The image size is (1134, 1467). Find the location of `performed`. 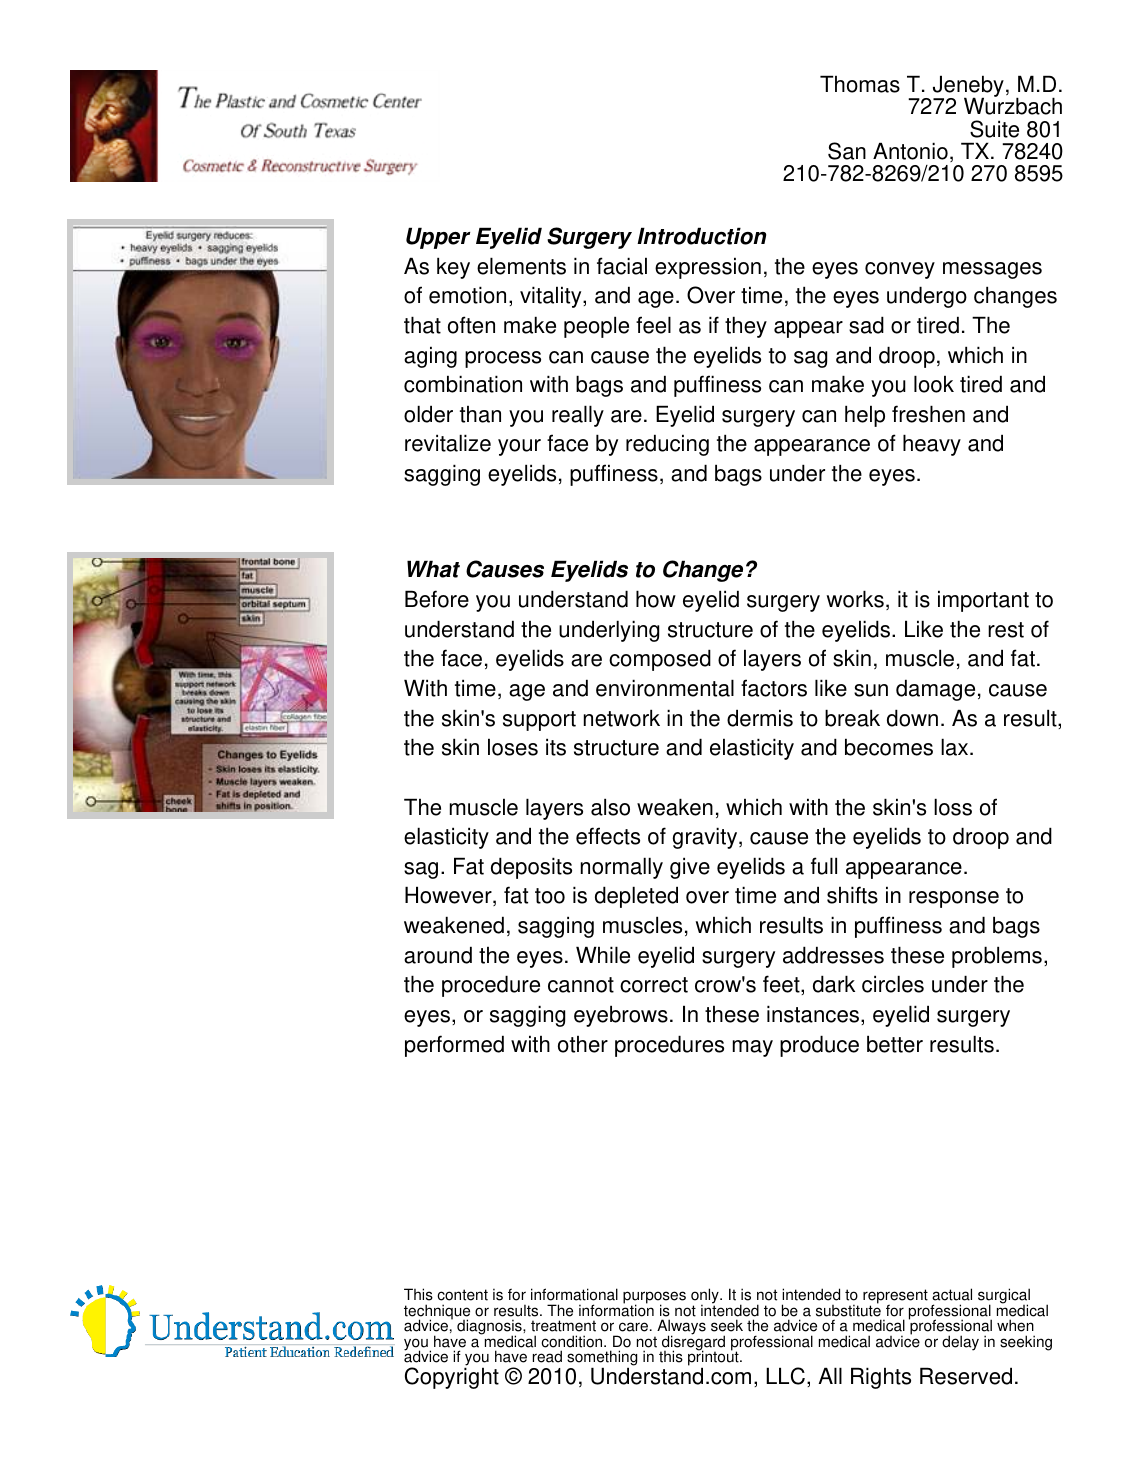

performed is located at coordinates (454, 1046).
